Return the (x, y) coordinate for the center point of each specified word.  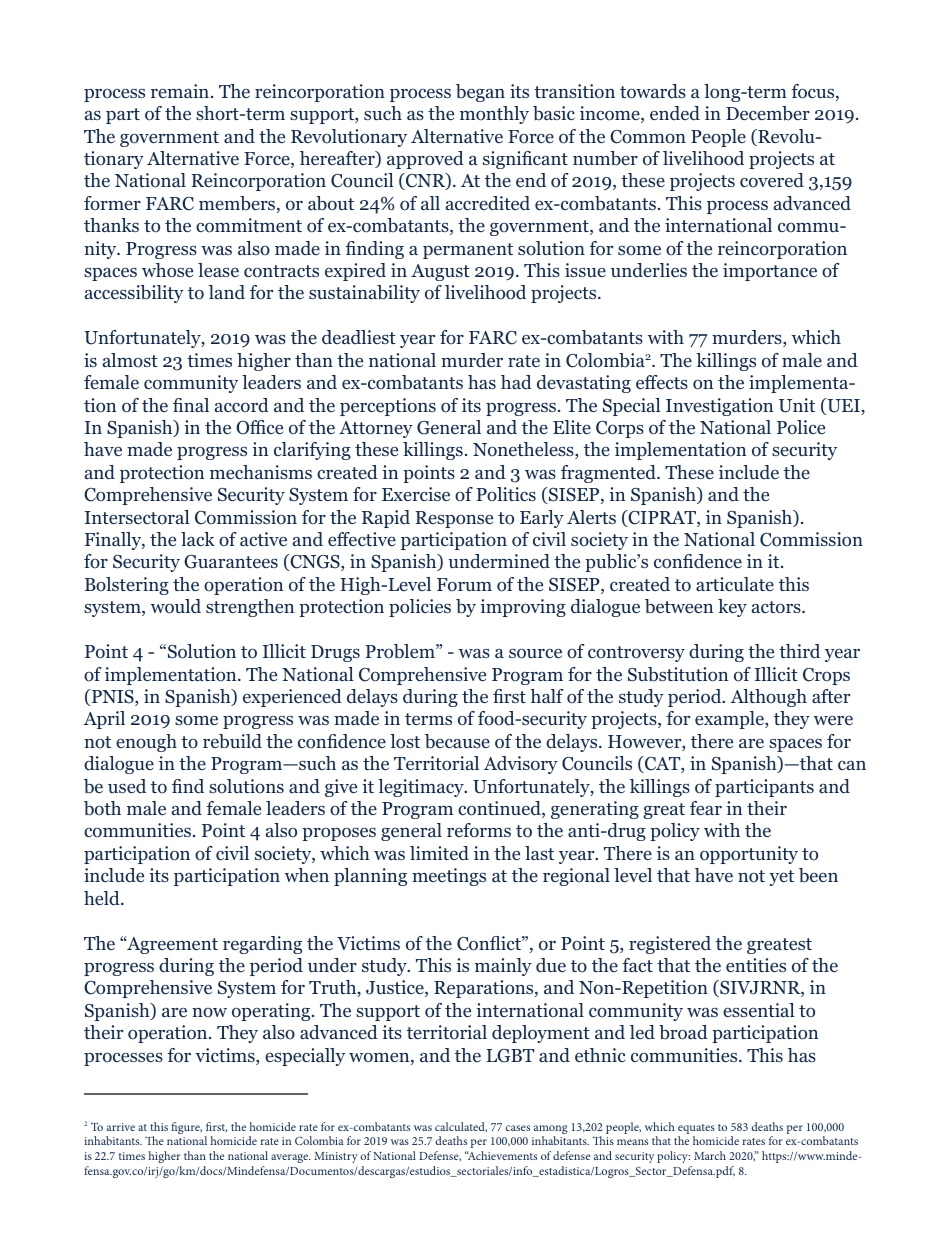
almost (130, 360)
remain (181, 91)
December (768, 113)
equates (696, 1130)
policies (420, 608)
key (732, 608)
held (103, 898)
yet (781, 878)
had (516, 382)
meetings (449, 877)
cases (517, 1128)
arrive (121, 1127)
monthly (494, 115)
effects (662, 382)
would (176, 606)
